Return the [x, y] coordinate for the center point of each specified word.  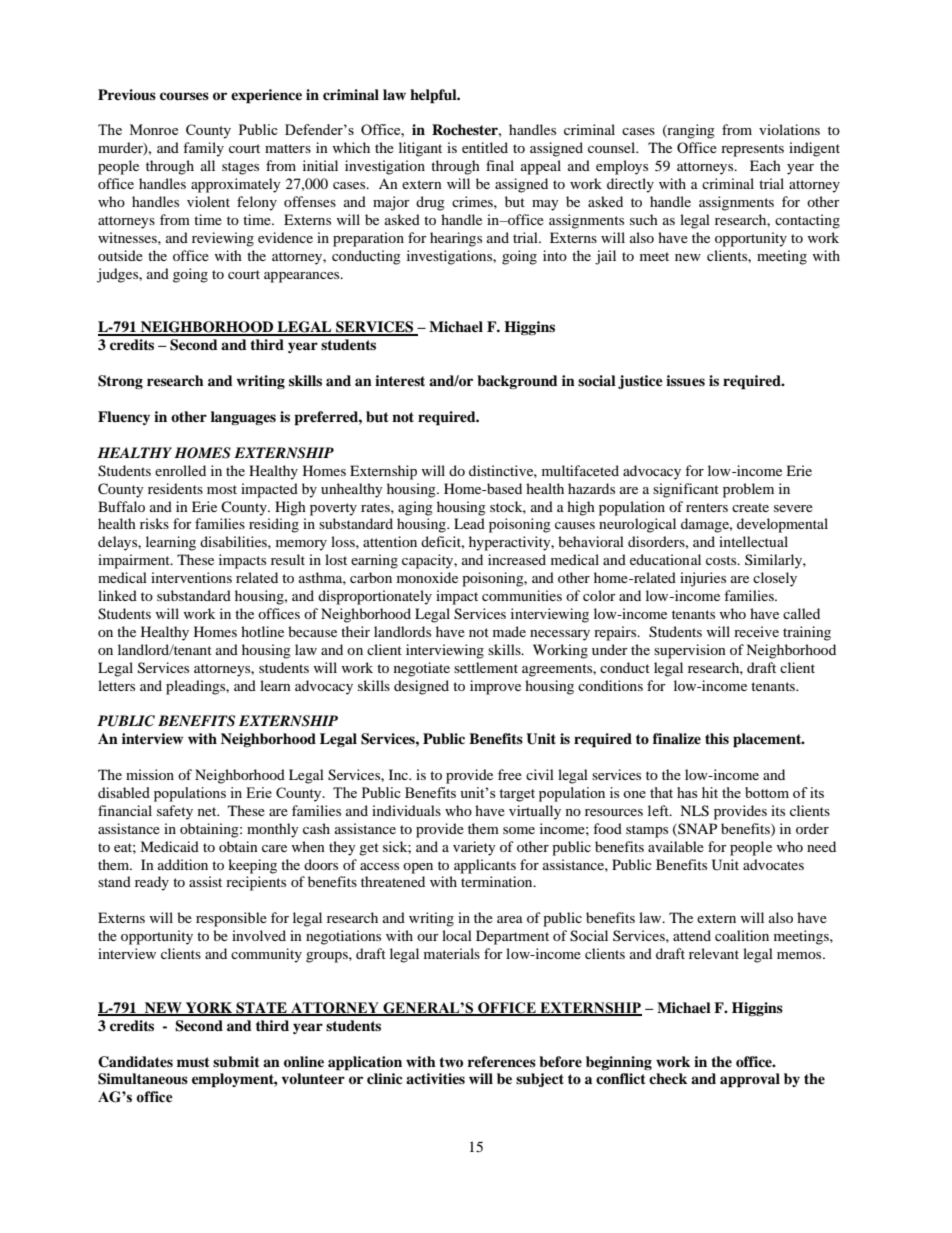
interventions [191, 577]
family [203, 149]
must [193, 1062]
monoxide [427, 577]
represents [752, 150]
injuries [703, 579]
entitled [485, 147]
